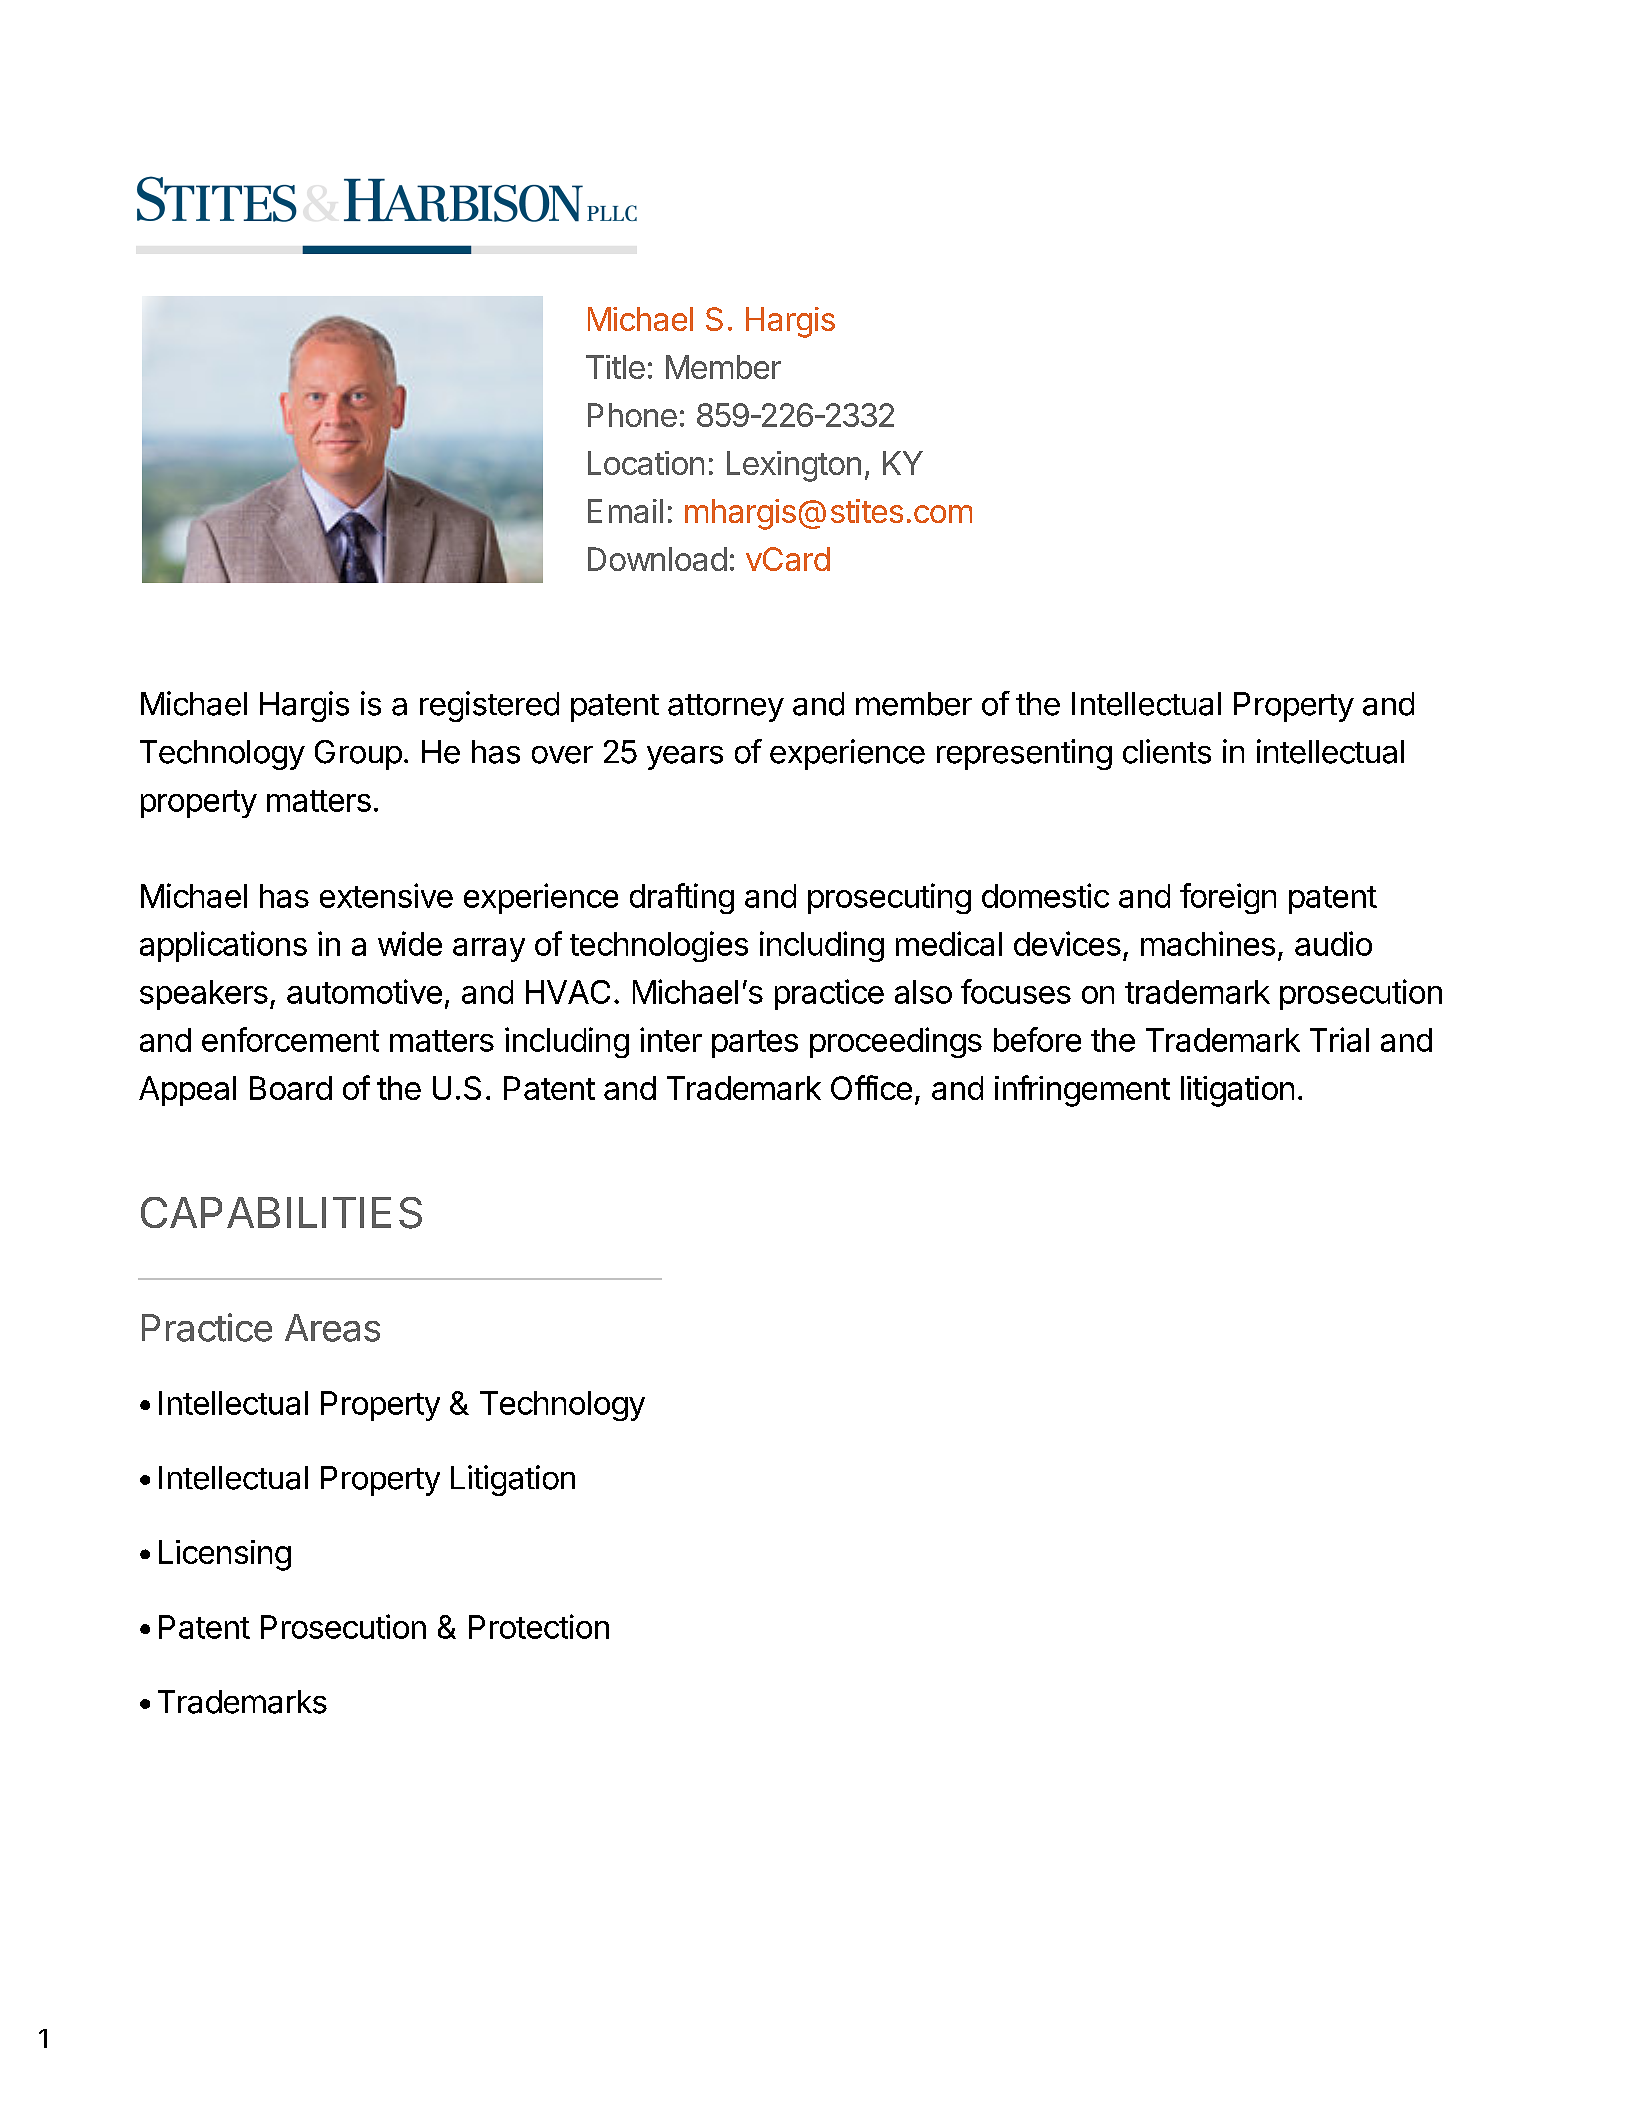 This screenshot has height=2114, width=1634. Describe the element at coordinates (358, 755) in the screenshot. I see `Group` at that location.
